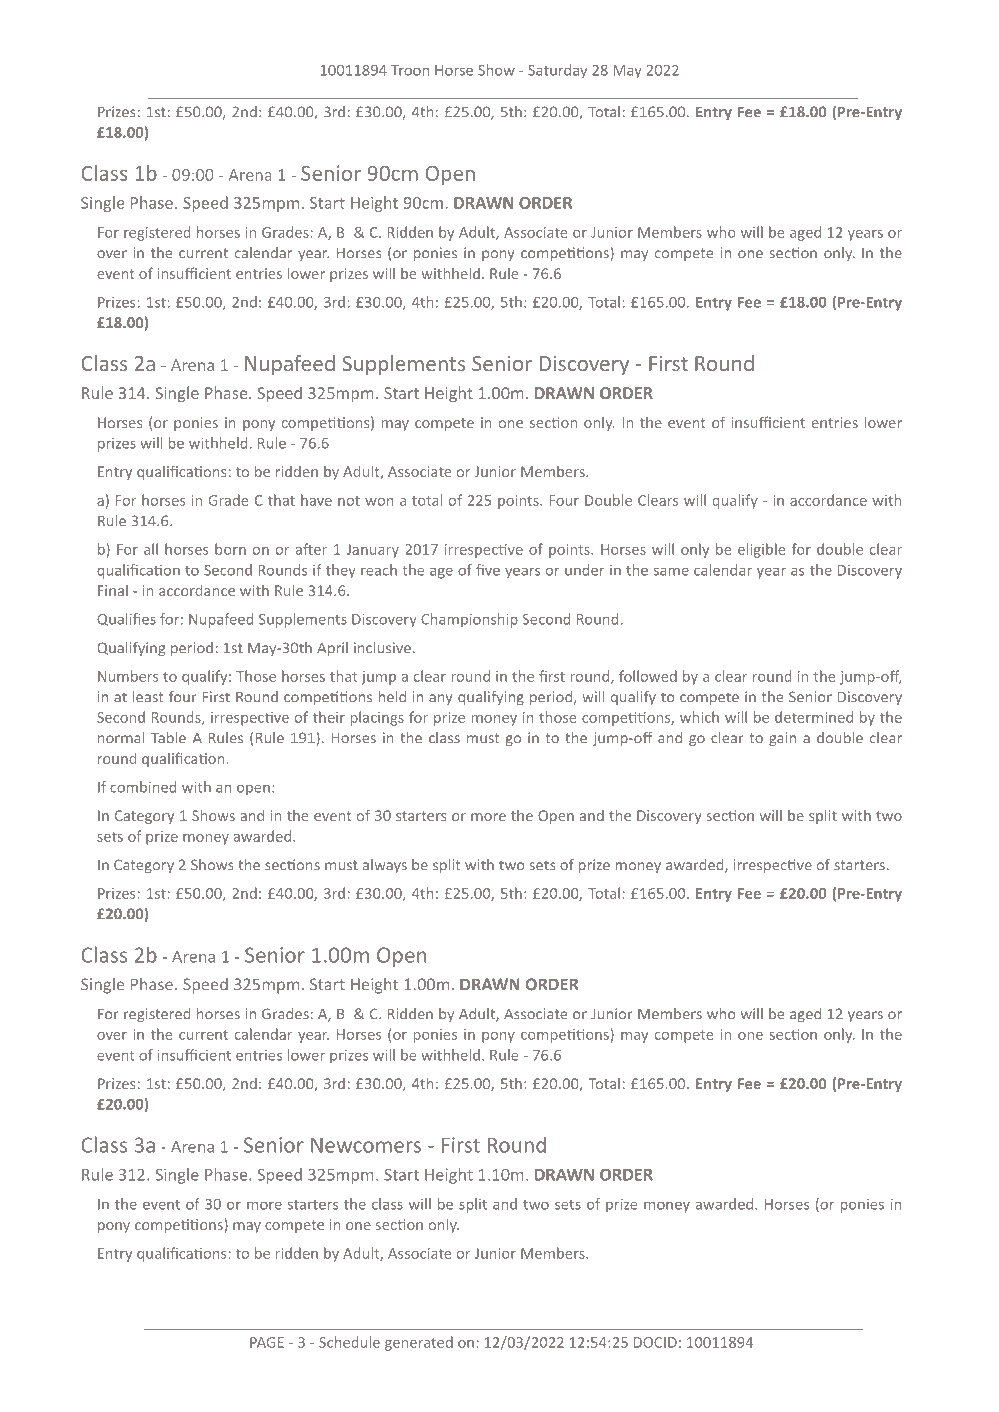 The image size is (999, 1412). What do you see at coordinates (557, 71) in the screenshot?
I see `Saturday` at bounding box center [557, 71].
